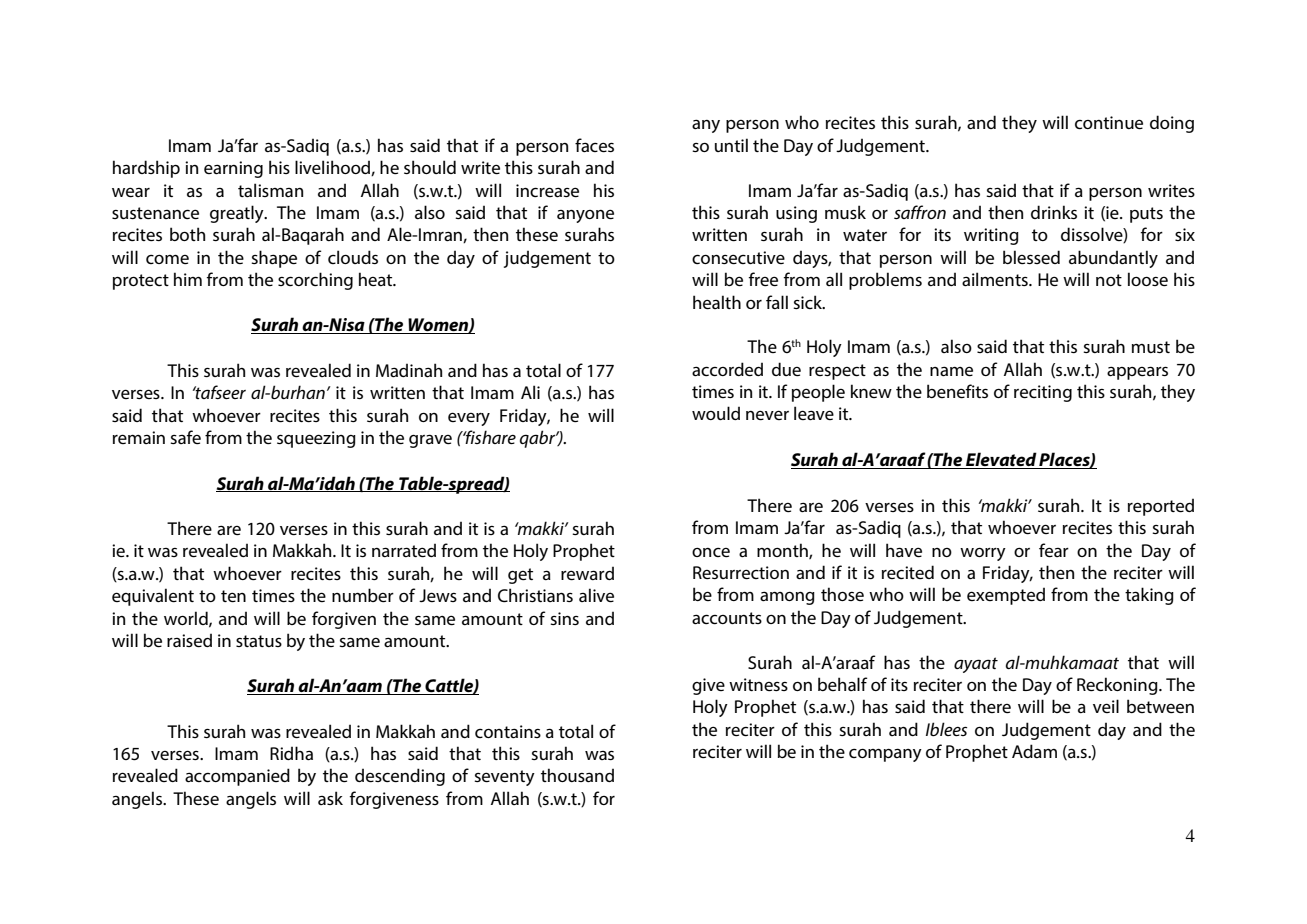 The image size is (1307, 924). What do you see at coordinates (1109, 122) in the image?
I see `continue` at bounding box center [1109, 122].
